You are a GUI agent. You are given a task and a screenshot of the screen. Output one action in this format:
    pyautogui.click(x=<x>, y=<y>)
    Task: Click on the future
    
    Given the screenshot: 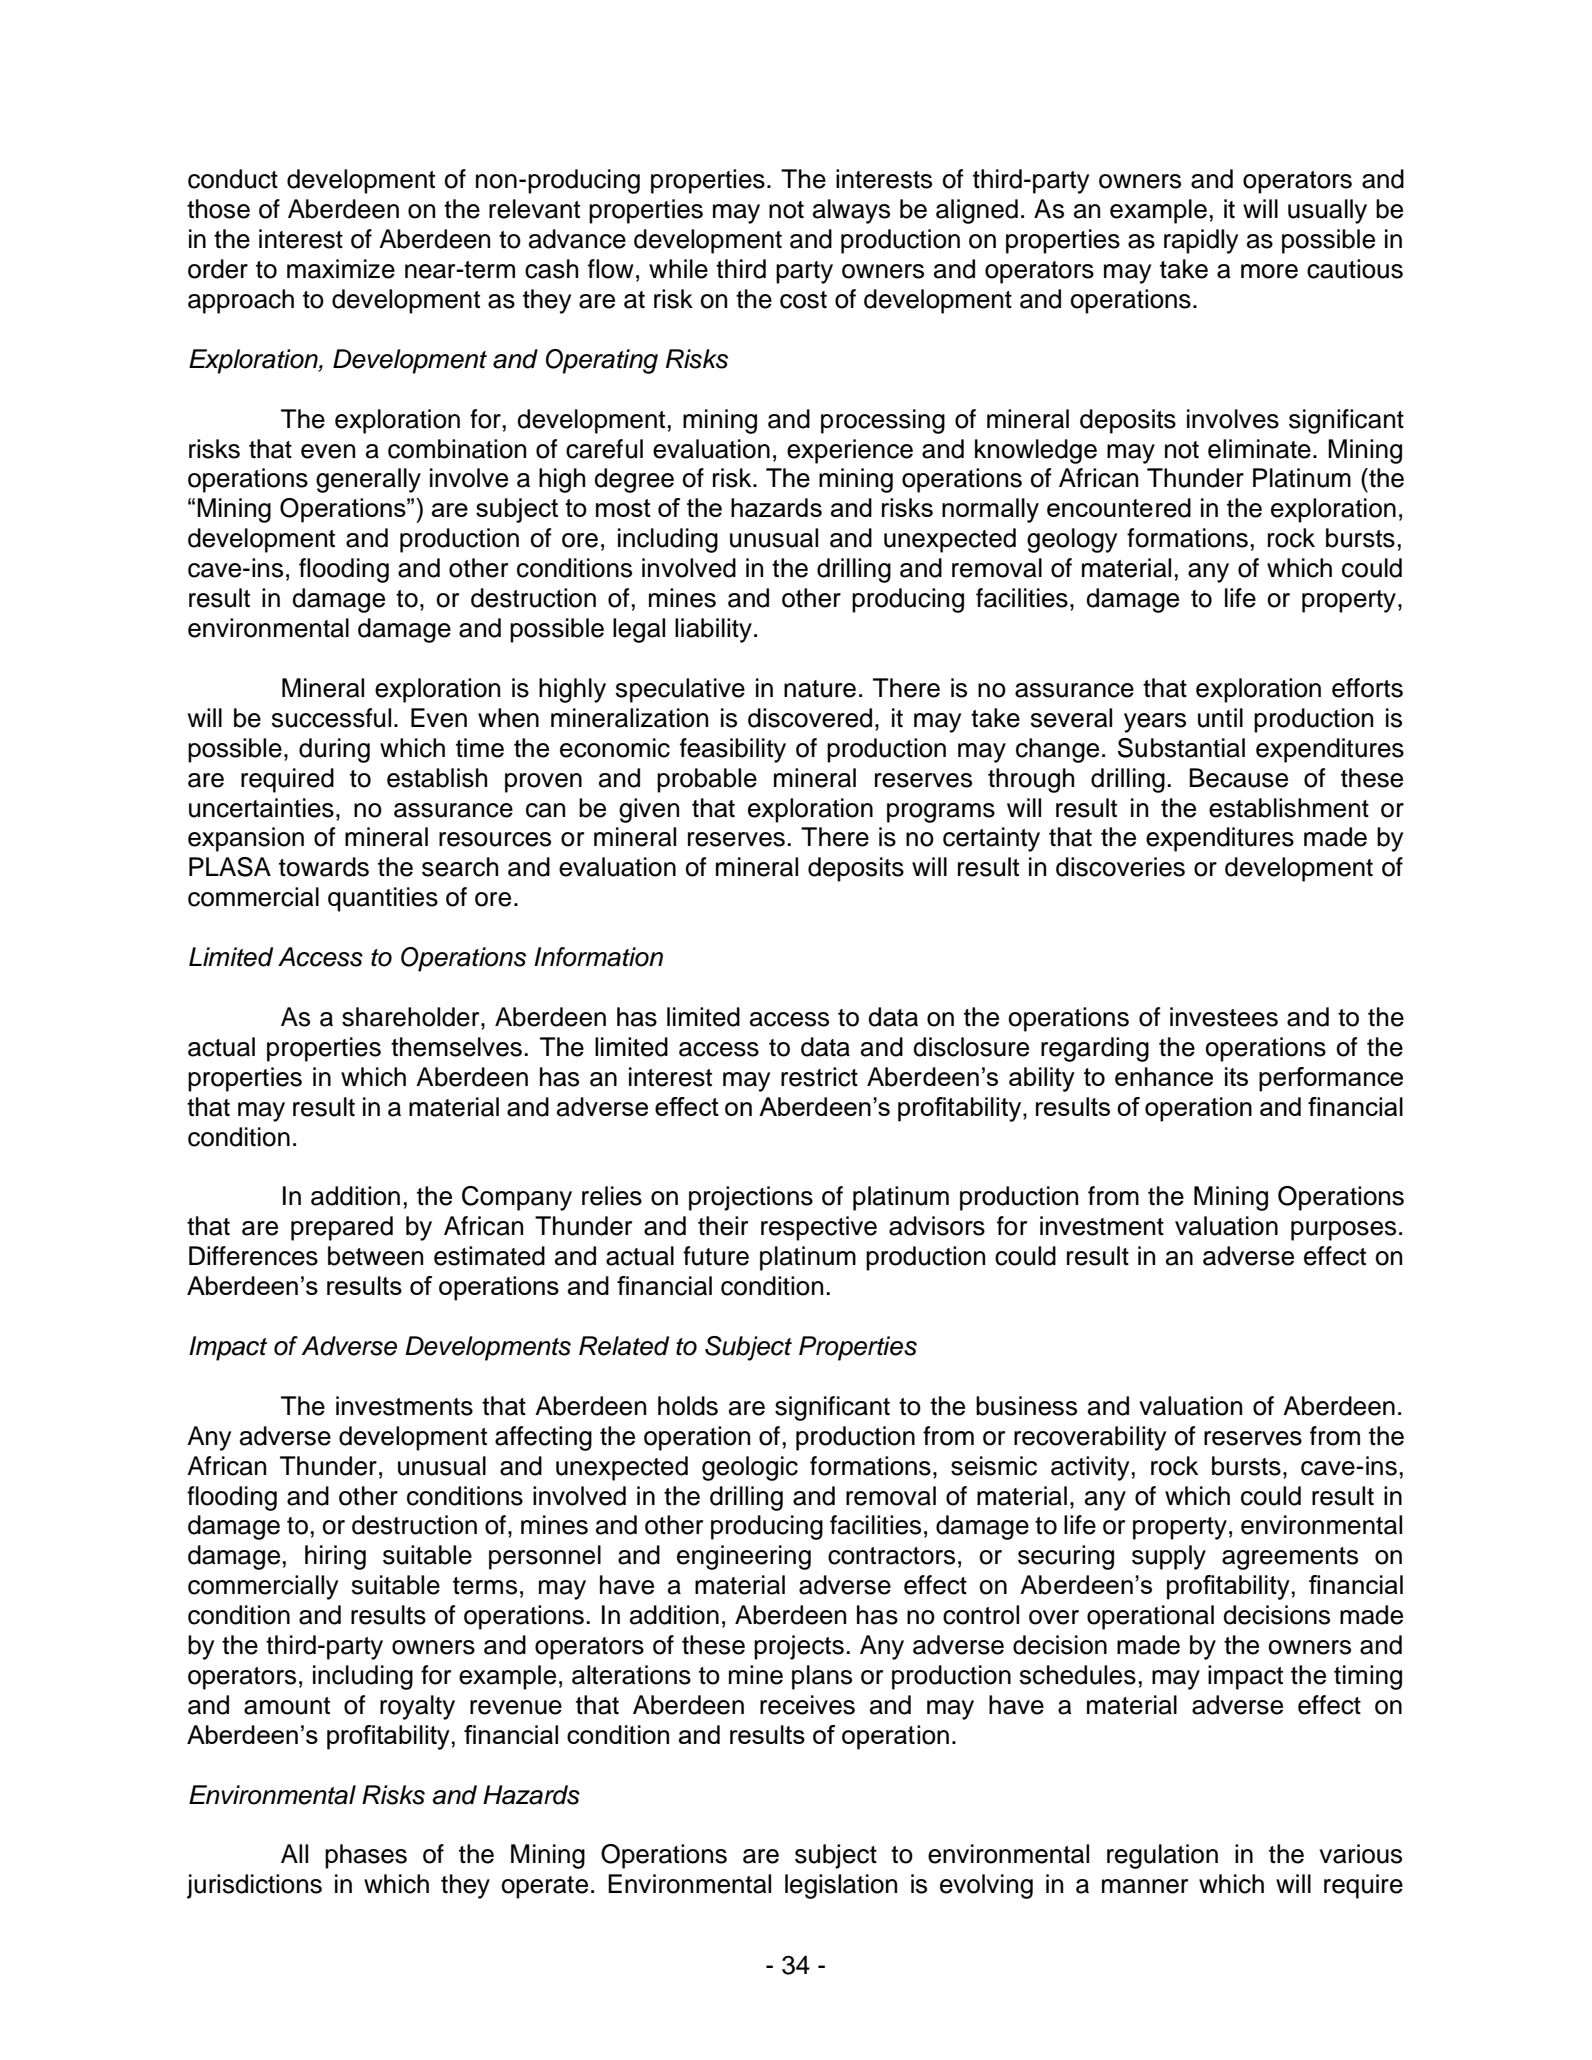 What is the action you would take?
    pyautogui.click(x=716, y=1256)
